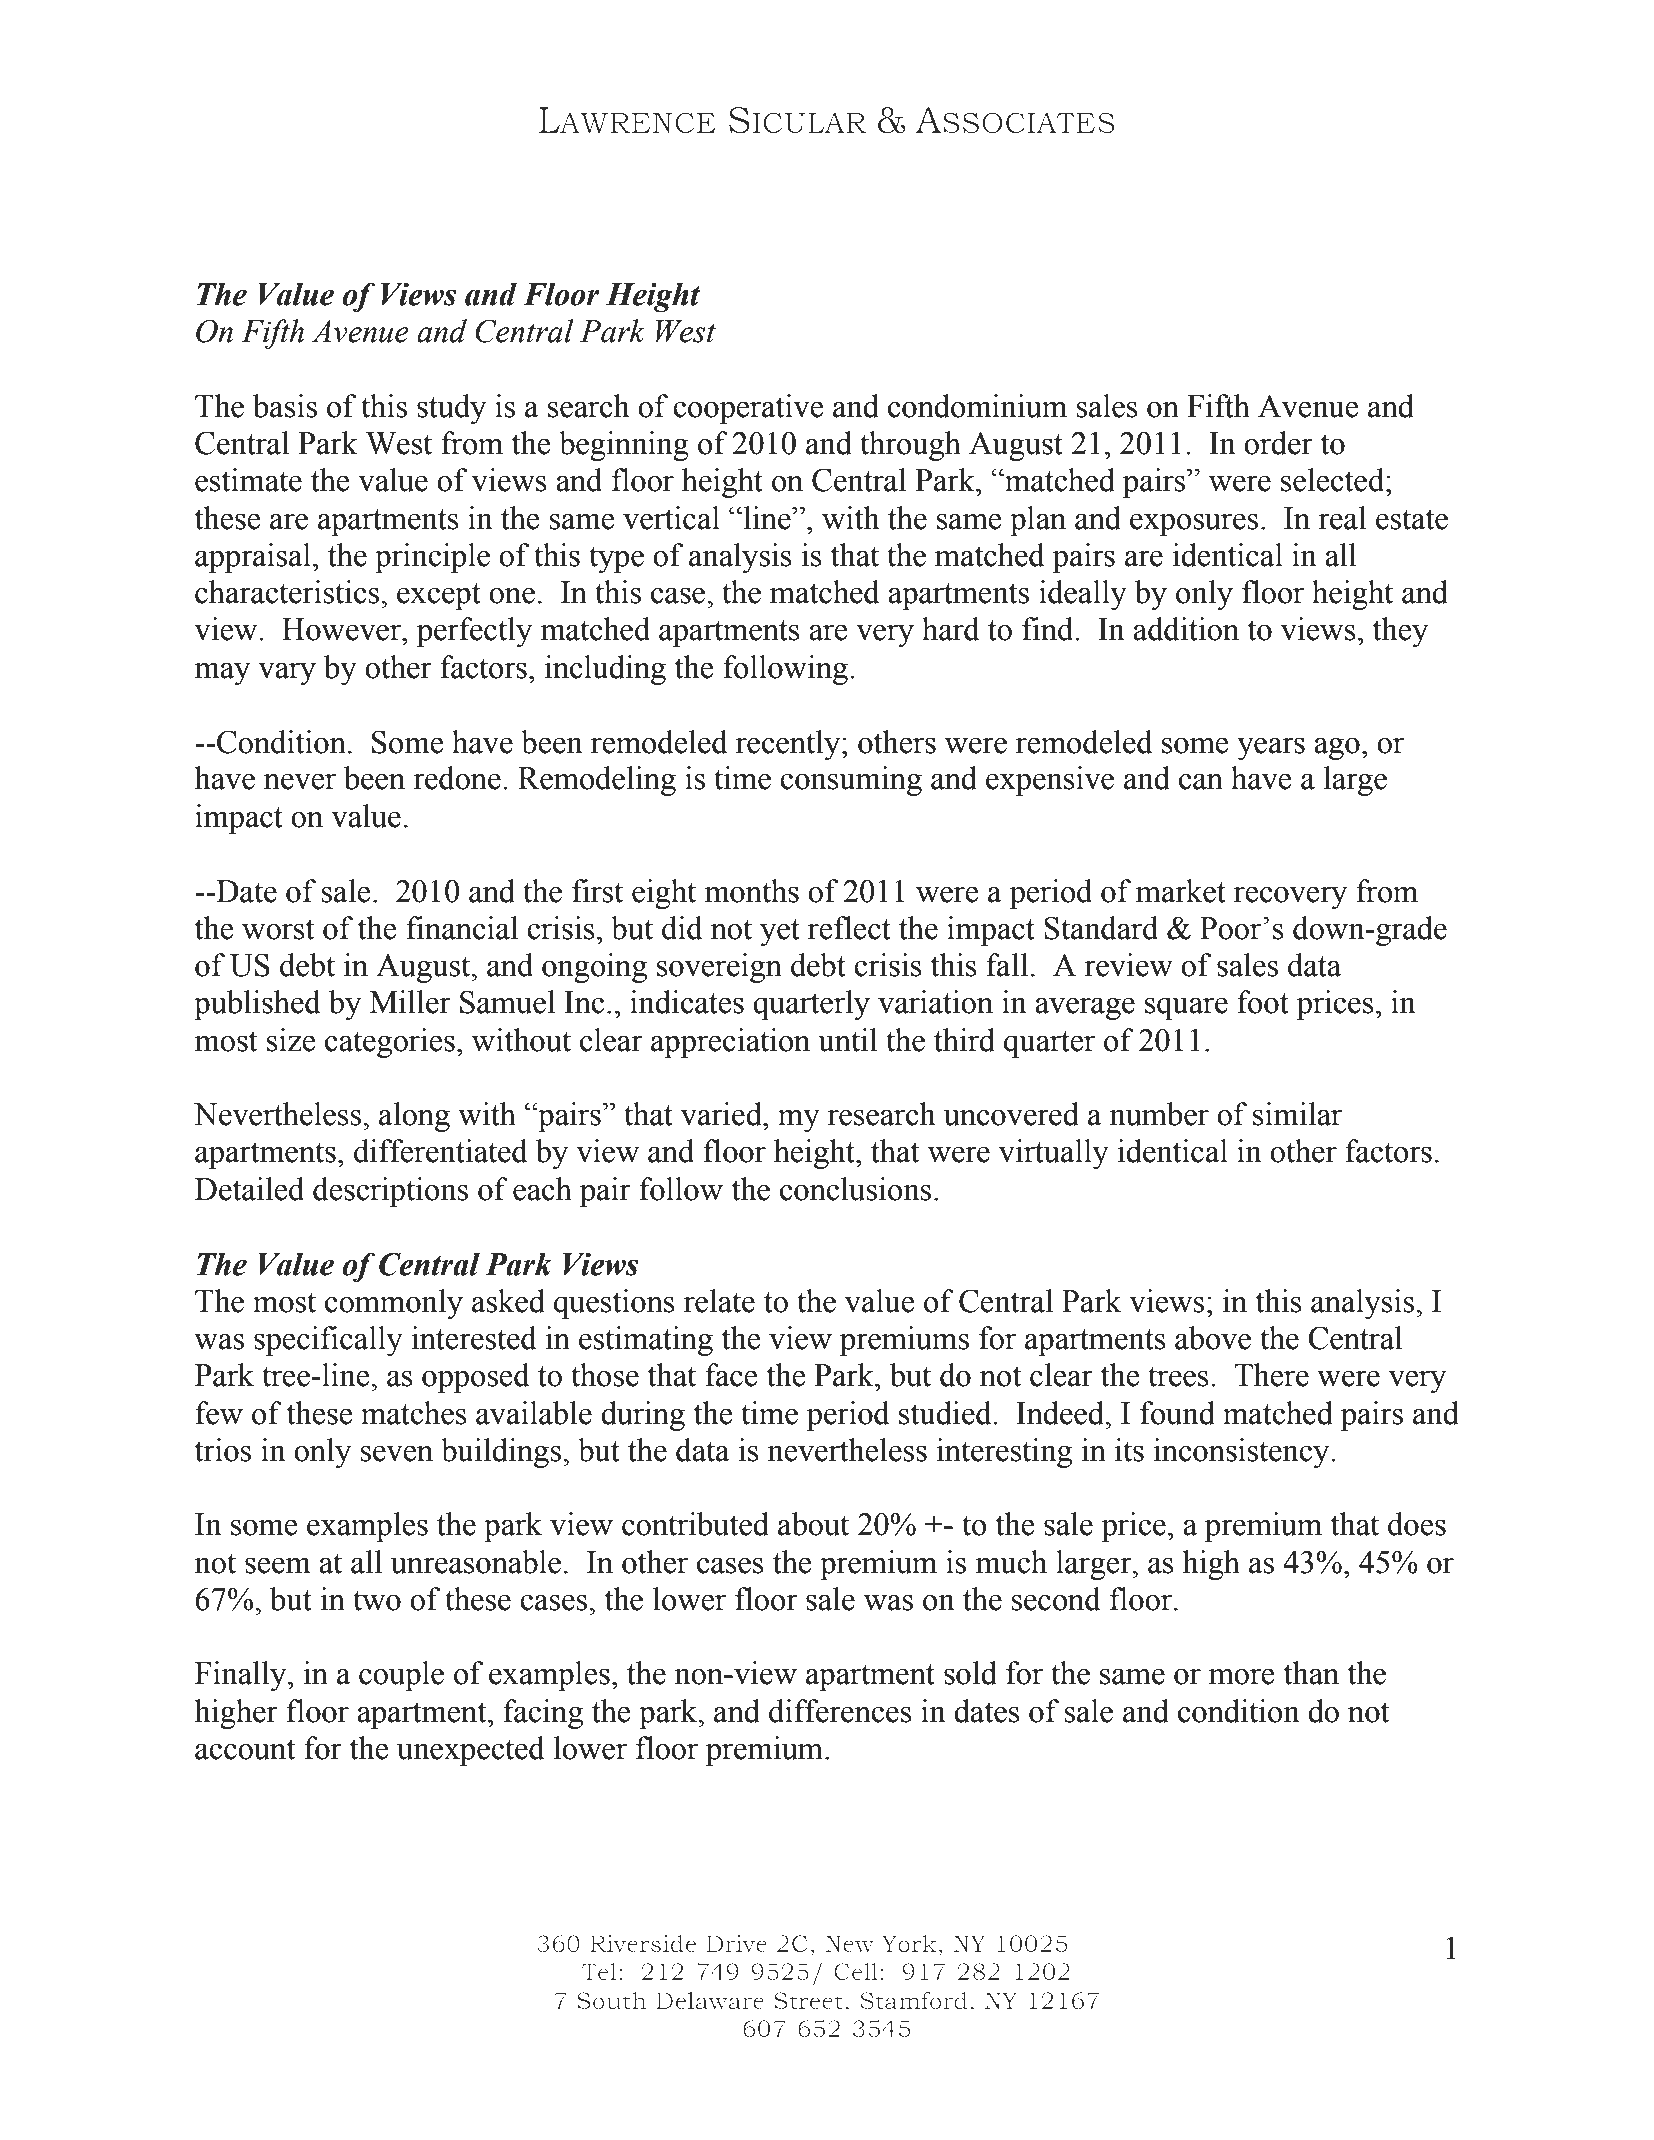  What do you see at coordinates (285, 406) in the document?
I see `basis` at bounding box center [285, 406].
